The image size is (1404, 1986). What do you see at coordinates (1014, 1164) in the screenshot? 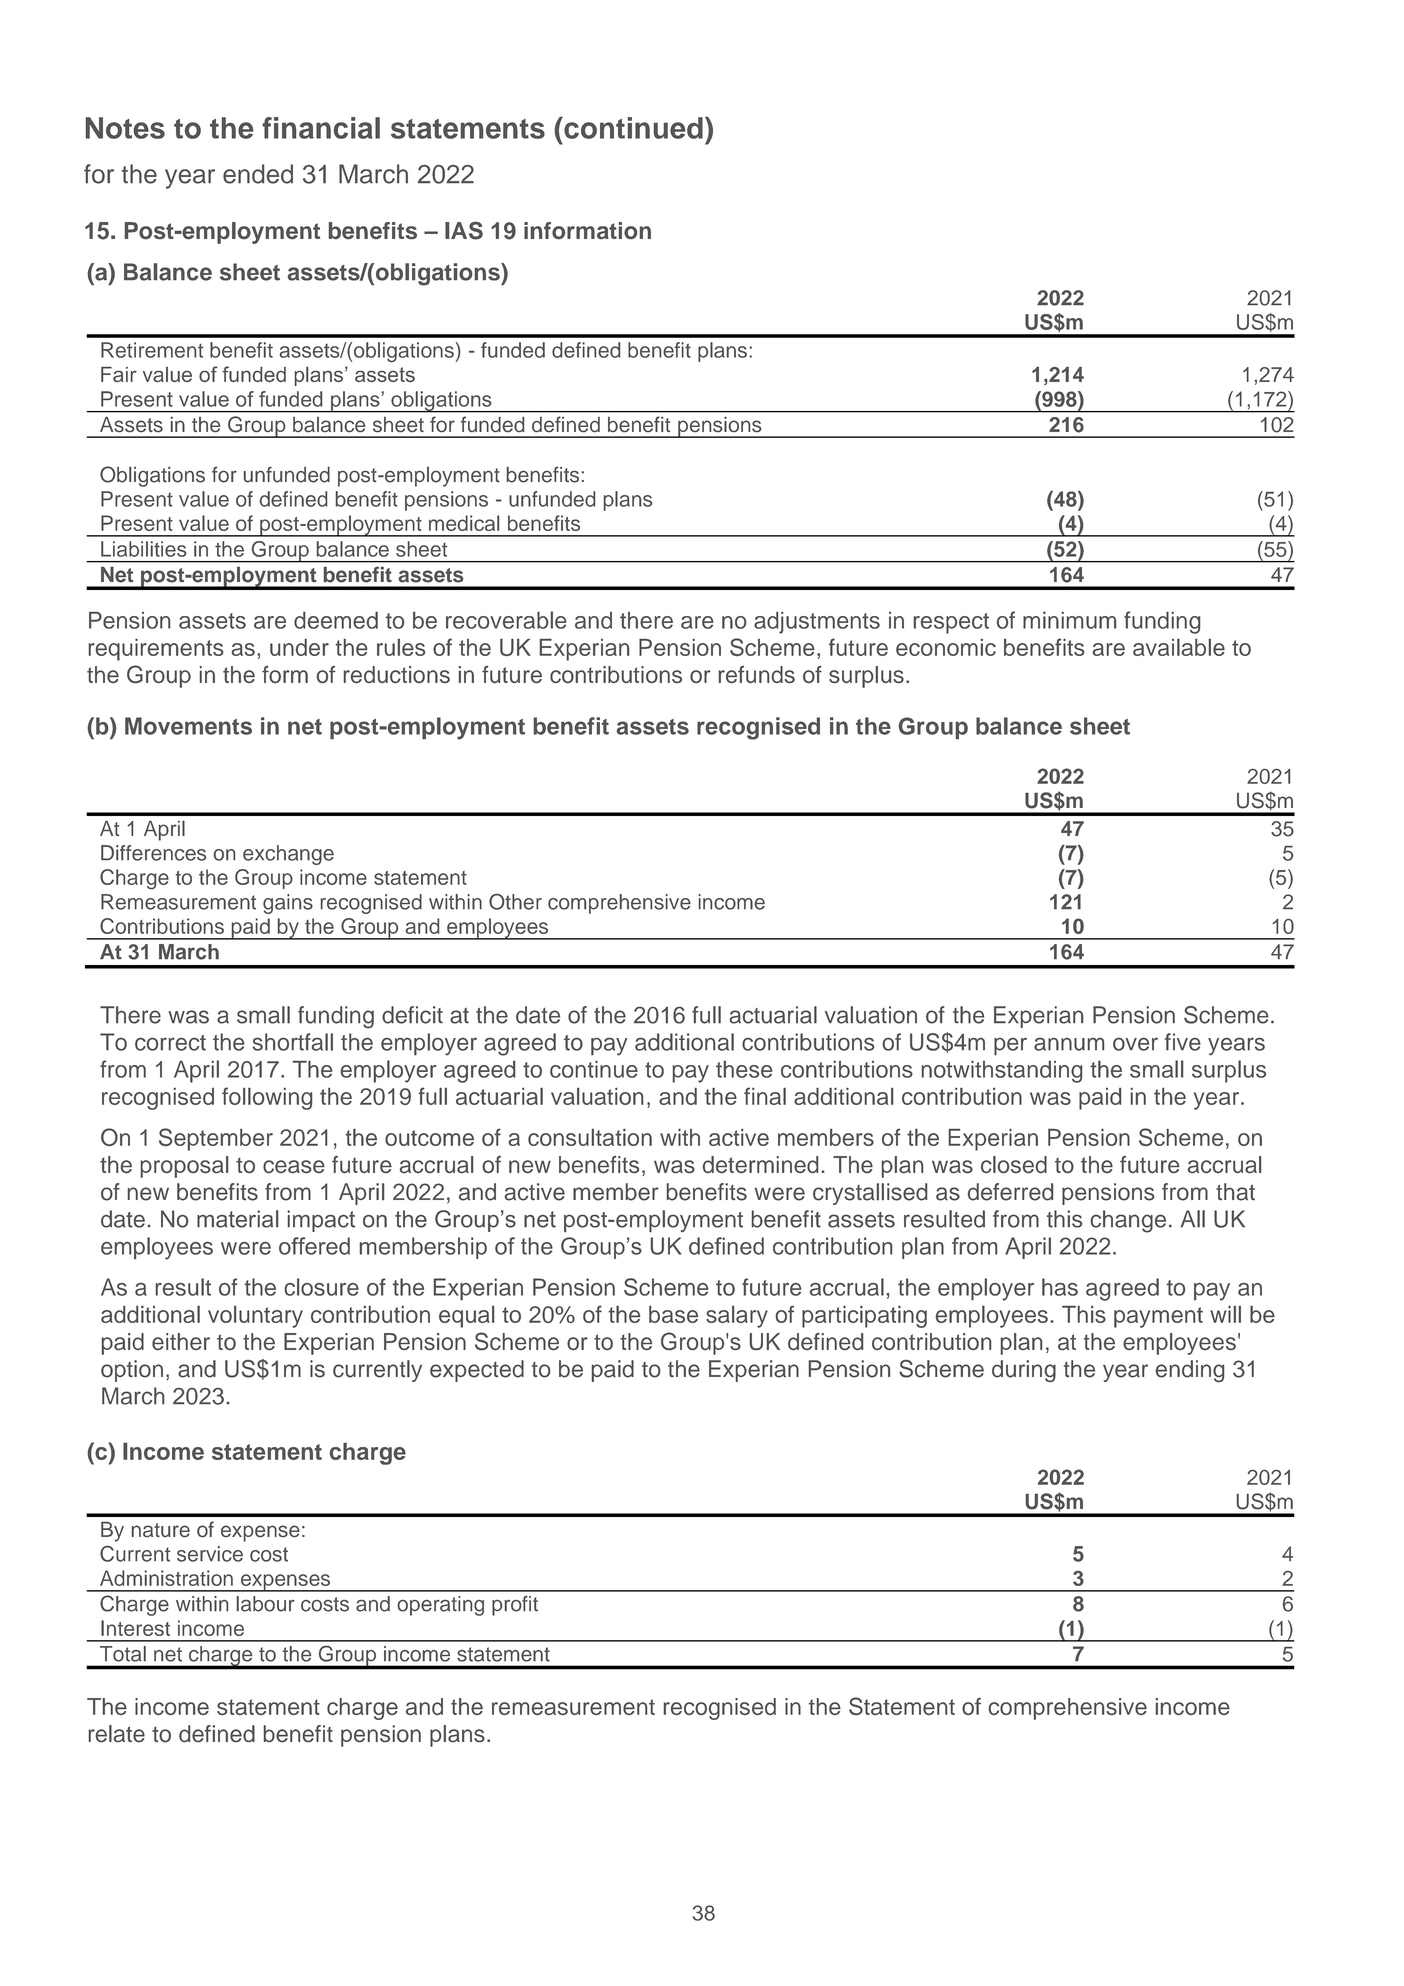
I see `closed` at bounding box center [1014, 1164].
